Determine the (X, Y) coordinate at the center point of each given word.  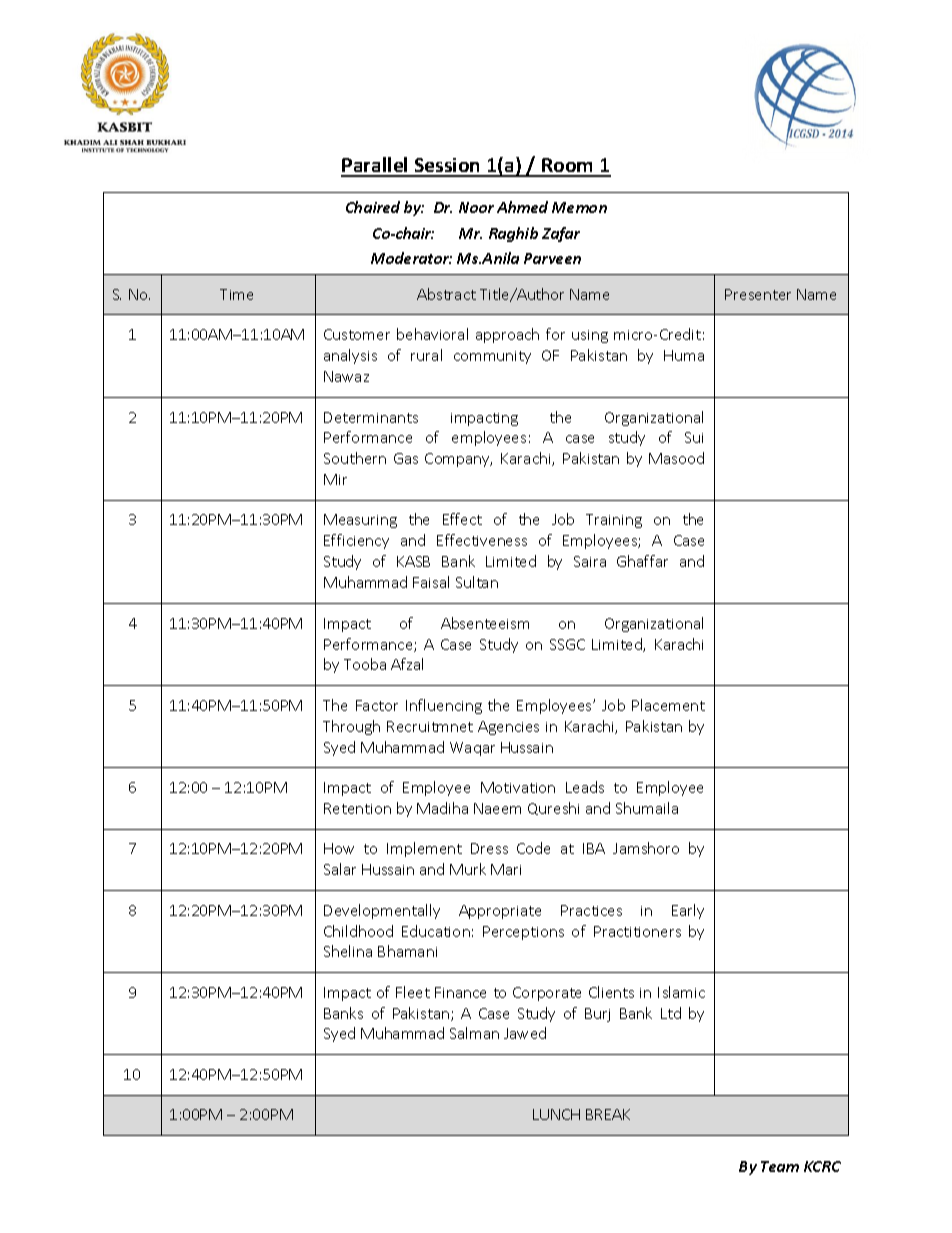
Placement (668, 705)
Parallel (376, 166)
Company (458, 460)
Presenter (758, 294)
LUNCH (556, 1114)
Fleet (413, 992)
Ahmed (522, 207)
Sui (694, 437)
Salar (340, 869)
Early (688, 911)
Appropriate (500, 912)
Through (351, 727)
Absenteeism (485, 623)
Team (780, 1166)
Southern (355, 458)
